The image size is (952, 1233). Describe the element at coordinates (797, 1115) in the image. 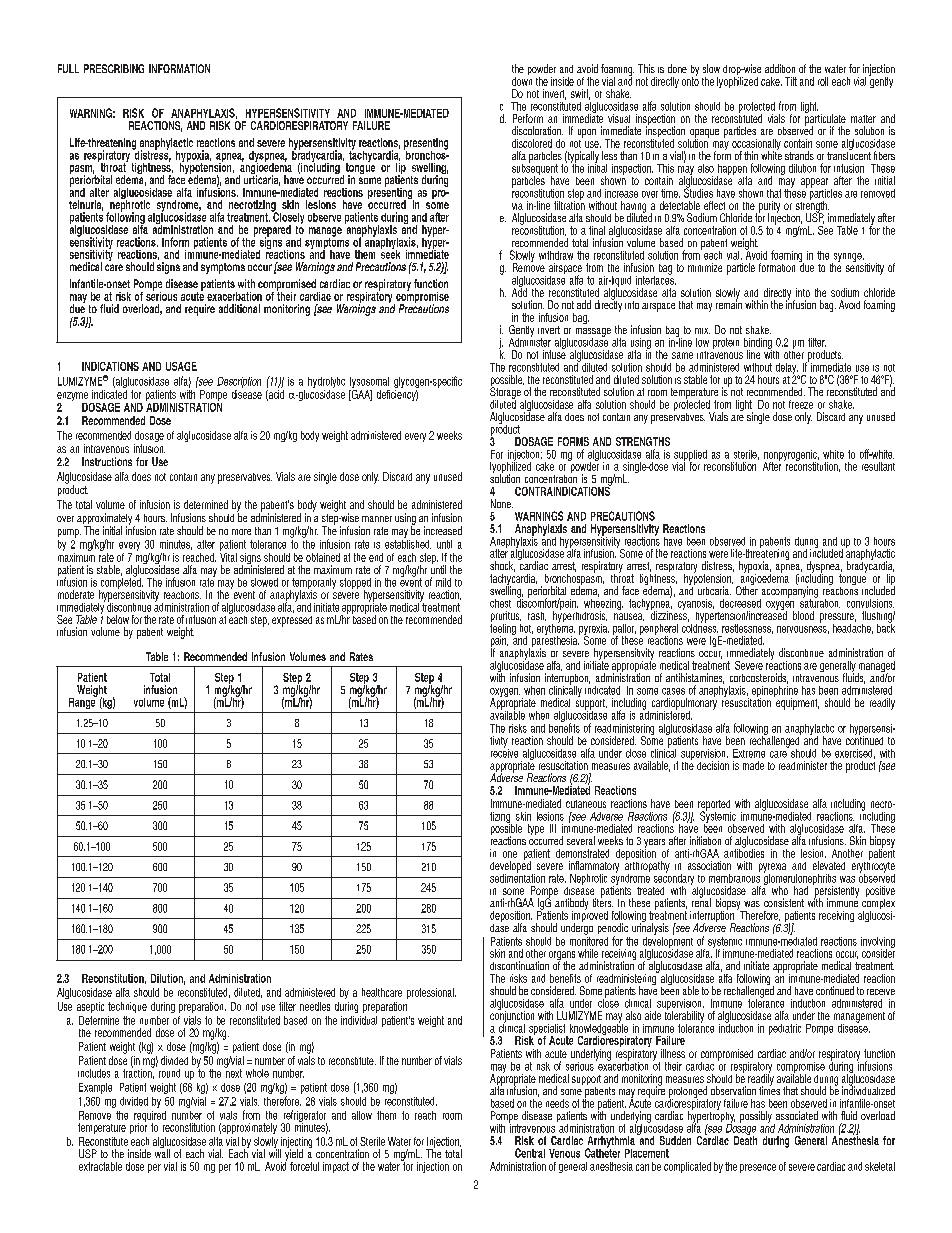

I see `associated` at that location.
